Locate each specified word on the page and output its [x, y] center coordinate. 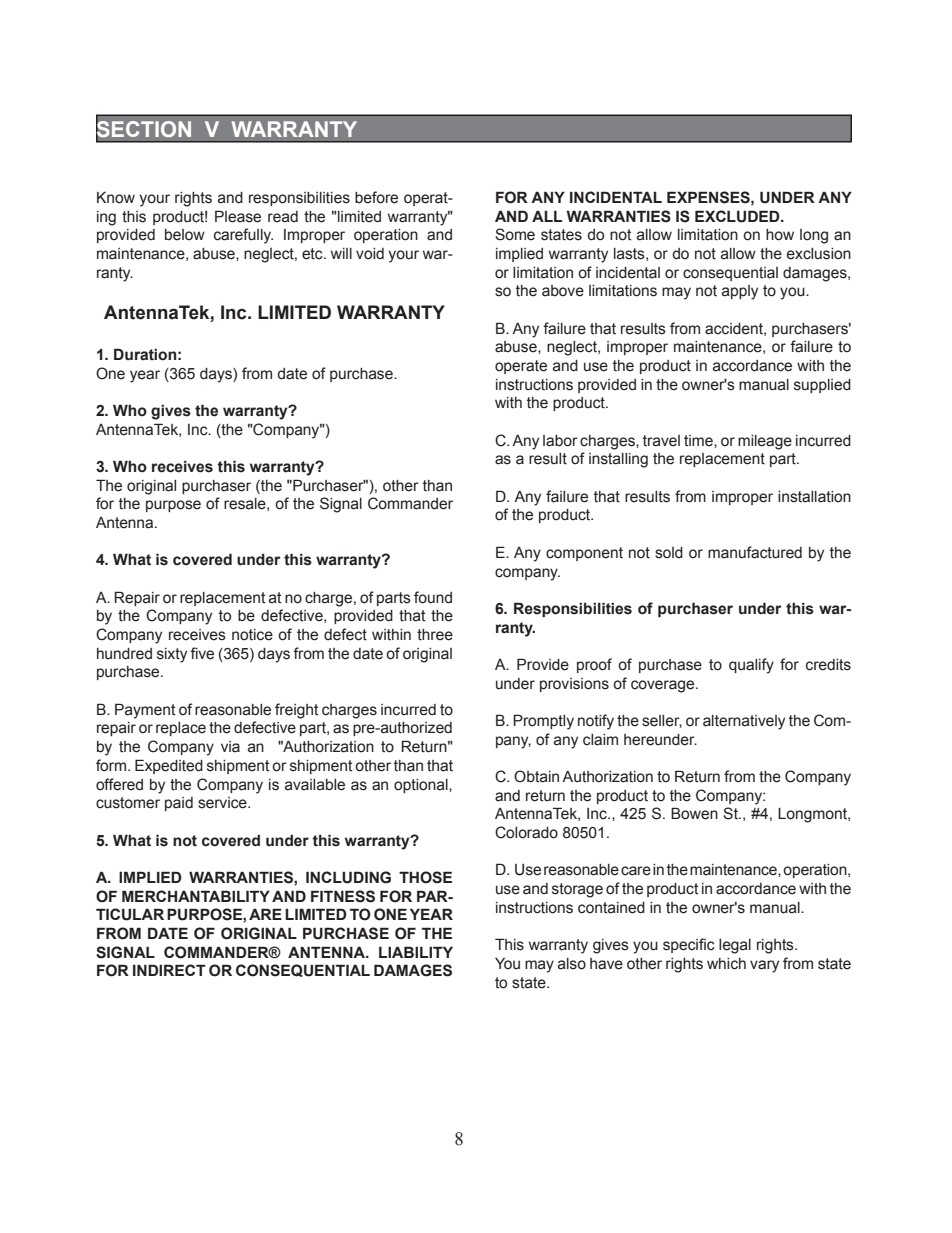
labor [560, 441]
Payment [145, 711]
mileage [765, 442]
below [185, 235]
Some [515, 234]
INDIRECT [169, 970]
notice [252, 635]
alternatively [744, 722]
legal [735, 946]
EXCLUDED [738, 216]
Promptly [543, 722]
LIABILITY [416, 952]
